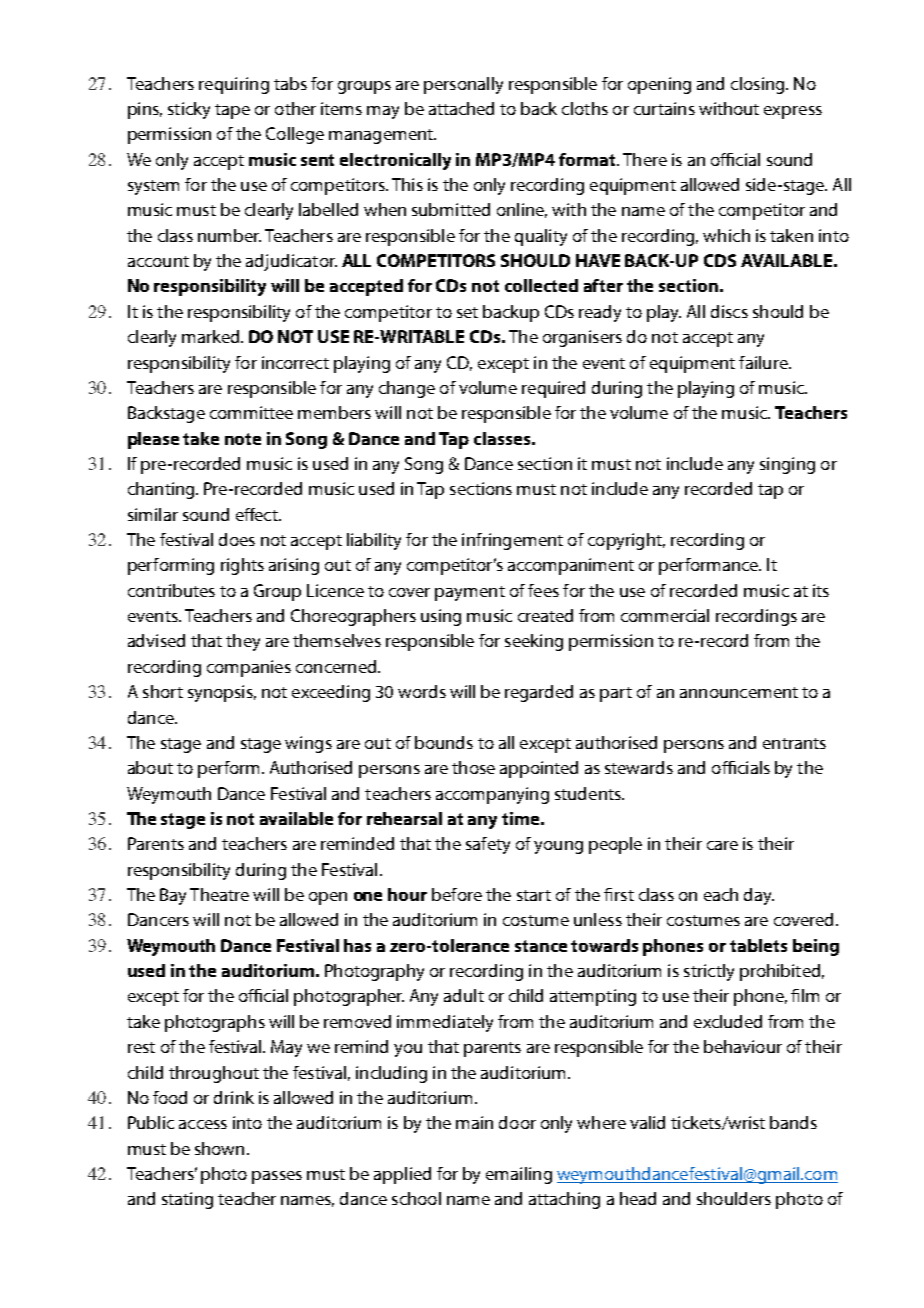 The height and width of the image is (1308, 924). What do you see at coordinates (787, 465) in the image?
I see `singing` at bounding box center [787, 465].
